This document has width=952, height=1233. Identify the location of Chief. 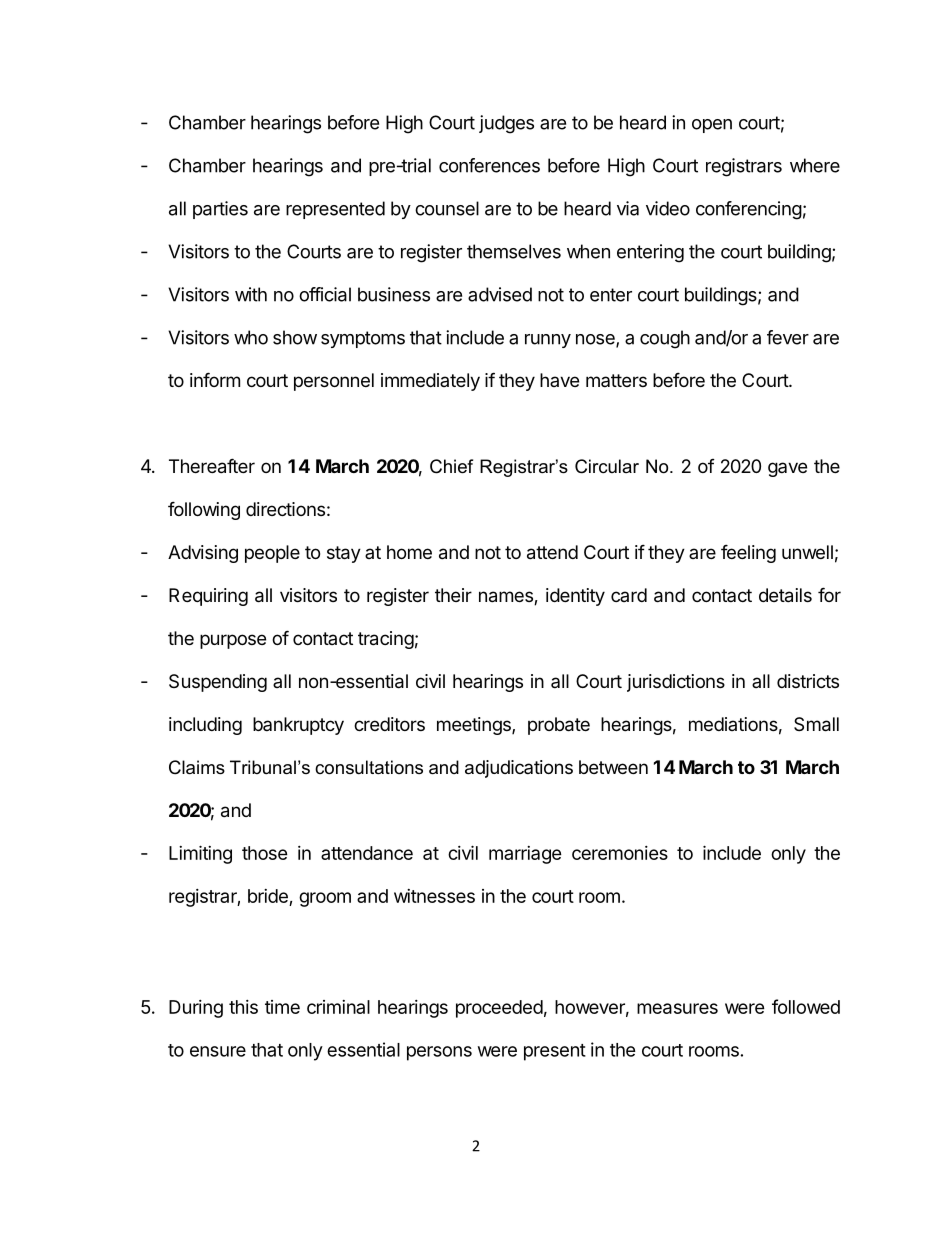
(451, 466).
